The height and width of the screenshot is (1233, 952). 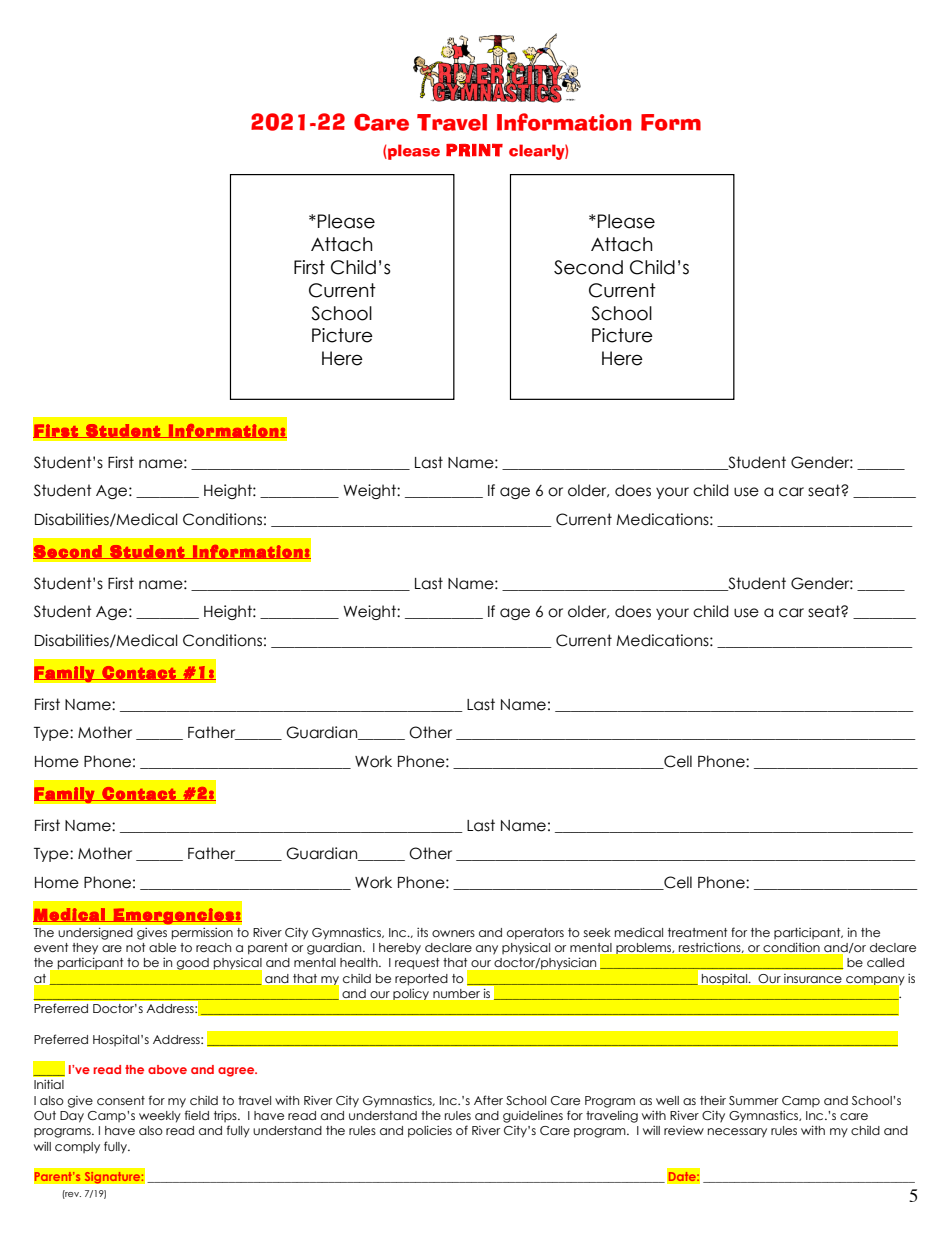 What do you see at coordinates (162, 947) in the screenshot?
I see `able` at bounding box center [162, 947].
